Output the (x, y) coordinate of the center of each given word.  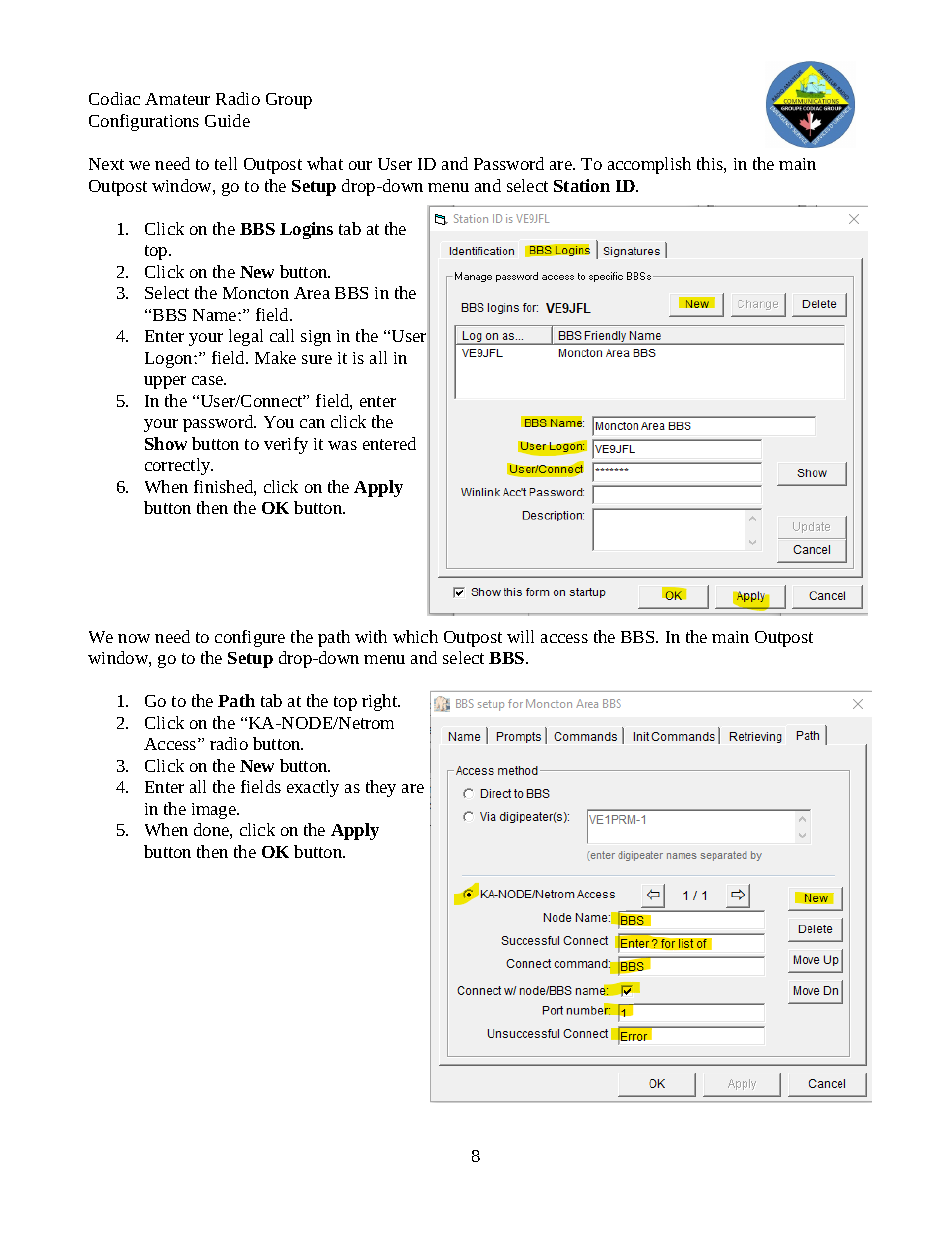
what (325, 163)
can (312, 423)
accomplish (649, 165)
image (215, 811)
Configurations (144, 122)
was (342, 445)
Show (166, 443)
